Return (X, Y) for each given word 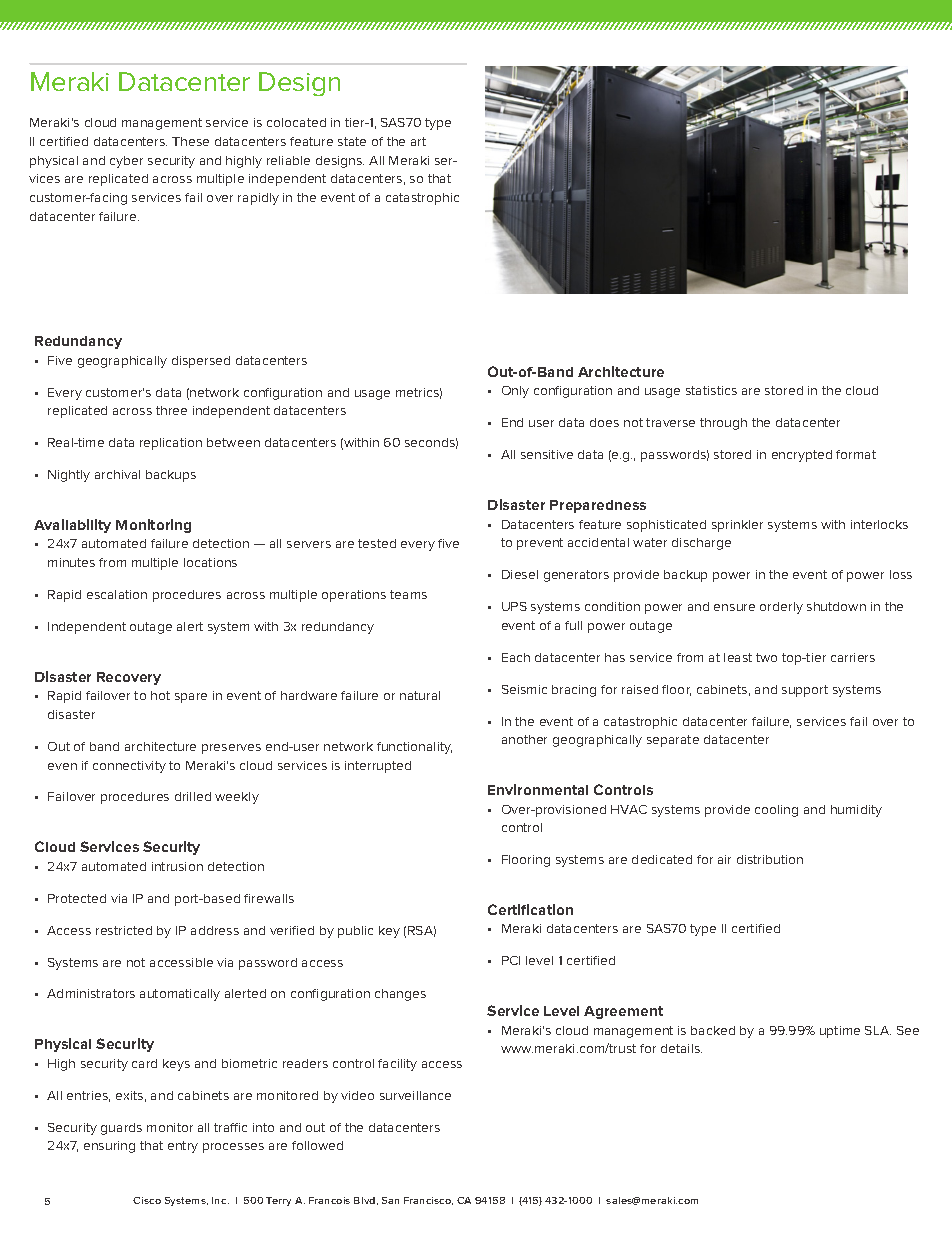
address (215, 930)
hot (160, 695)
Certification (530, 909)
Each (516, 657)
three (171, 410)
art (418, 141)
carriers (853, 657)
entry (183, 1147)
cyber (126, 162)
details (681, 1048)
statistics (711, 390)
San (390, 1200)
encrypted (802, 456)
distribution (770, 859)
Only (515, 392)
